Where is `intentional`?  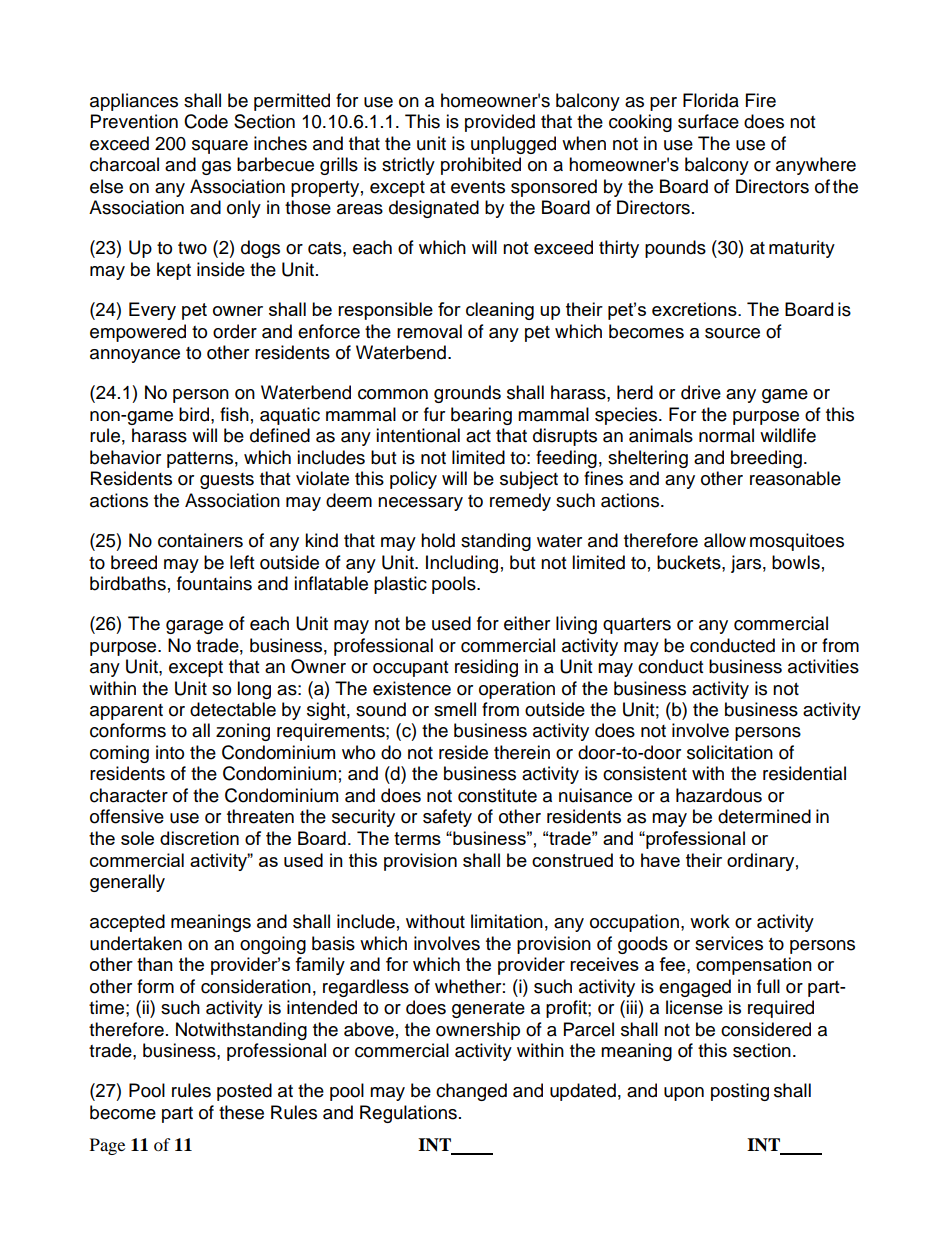
intentional is located at coordinates (418, 435).
